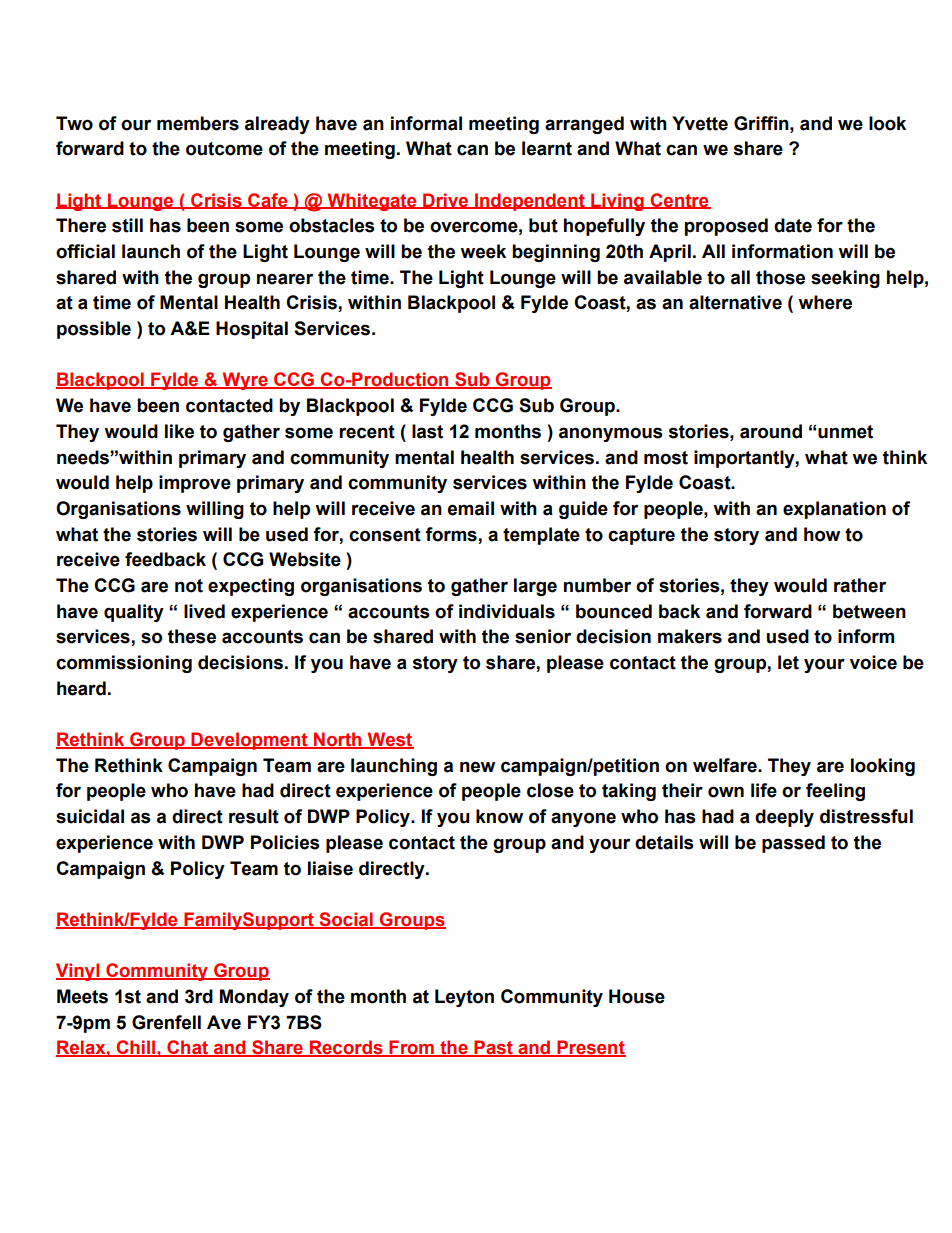 Image resolution: width=952 pixels, height=1233 pixels. I want to click on around, so click(771, 431).
